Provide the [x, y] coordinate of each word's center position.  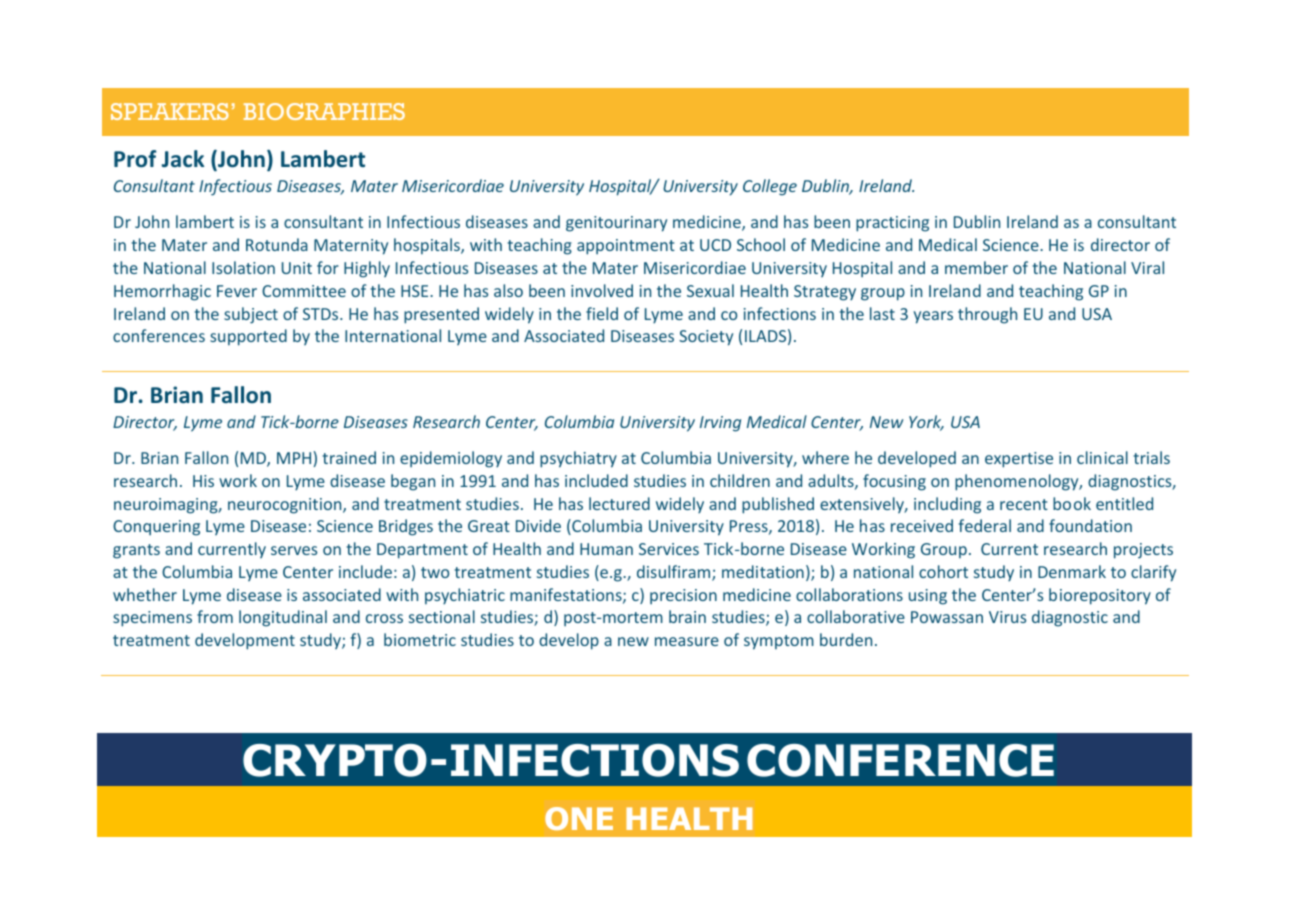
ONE [579, 818]
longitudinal [283, 618]
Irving [720, 424]
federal [985, 525]
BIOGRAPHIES [324, 111]
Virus [1007, 617]
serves [294, 550]
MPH [294, 458]
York [926, 423]
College [770, 187]
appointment [626, 247]
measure [687, 641]
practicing [892, 224]
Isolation [243, 267]
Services [669, 549]
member [976, 267]
